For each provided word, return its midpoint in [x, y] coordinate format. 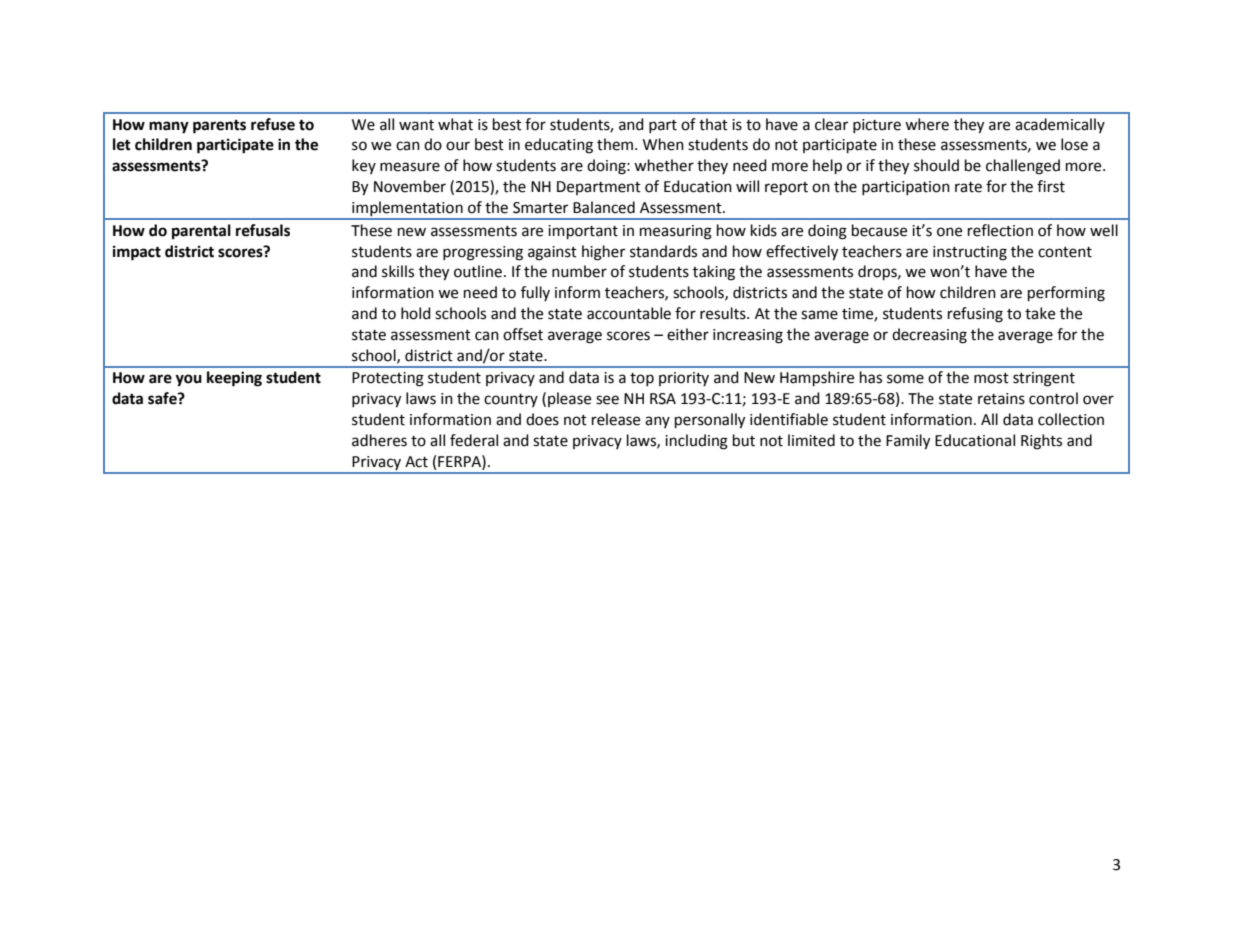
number [579, 271]
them [615, 144]
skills [398, 271]
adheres [379, 440]
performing [1066, 294]
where [927, 124]
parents [219, 127]
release [616, 419]
